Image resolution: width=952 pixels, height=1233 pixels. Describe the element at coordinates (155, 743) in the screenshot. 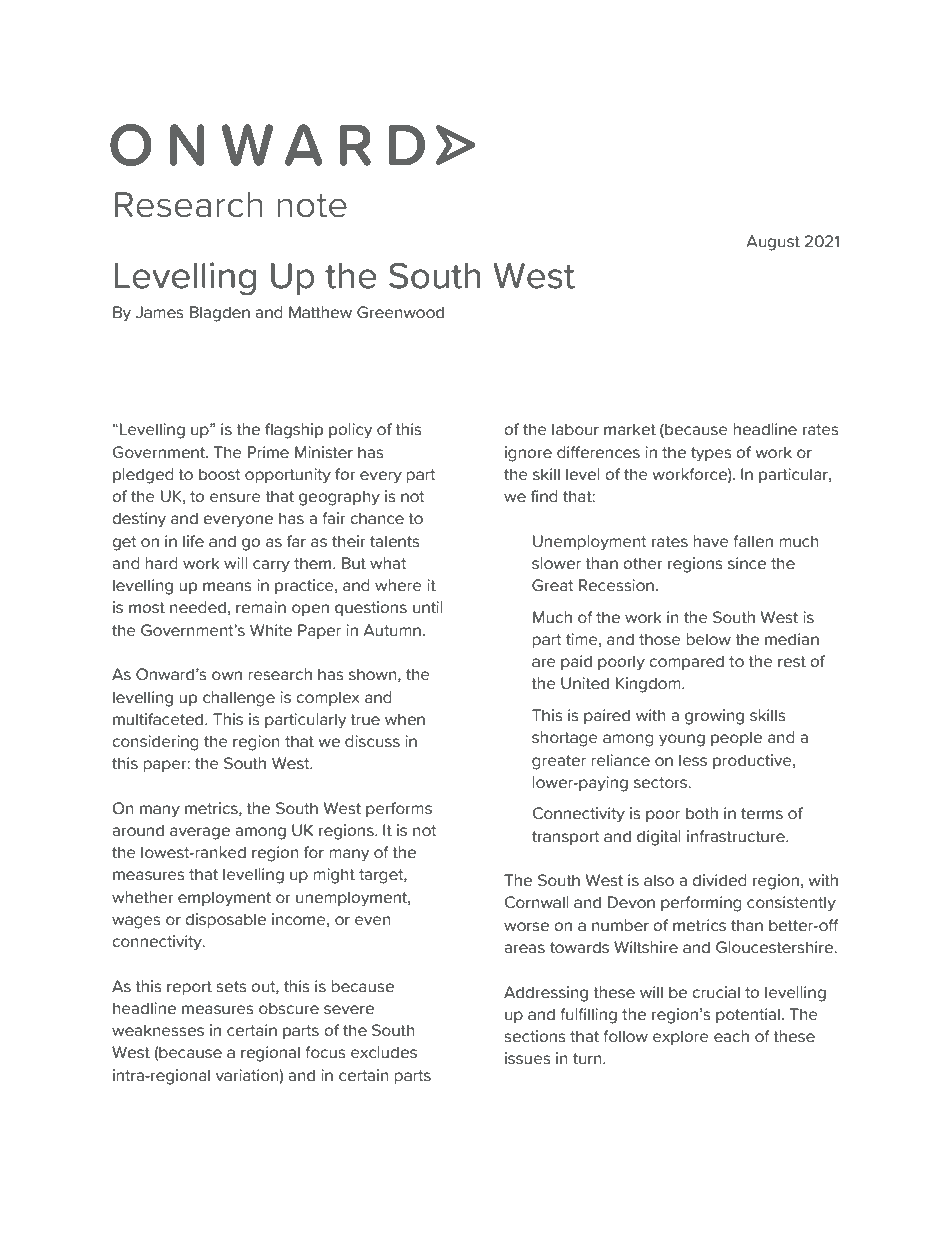

I see `considering` at that location.
